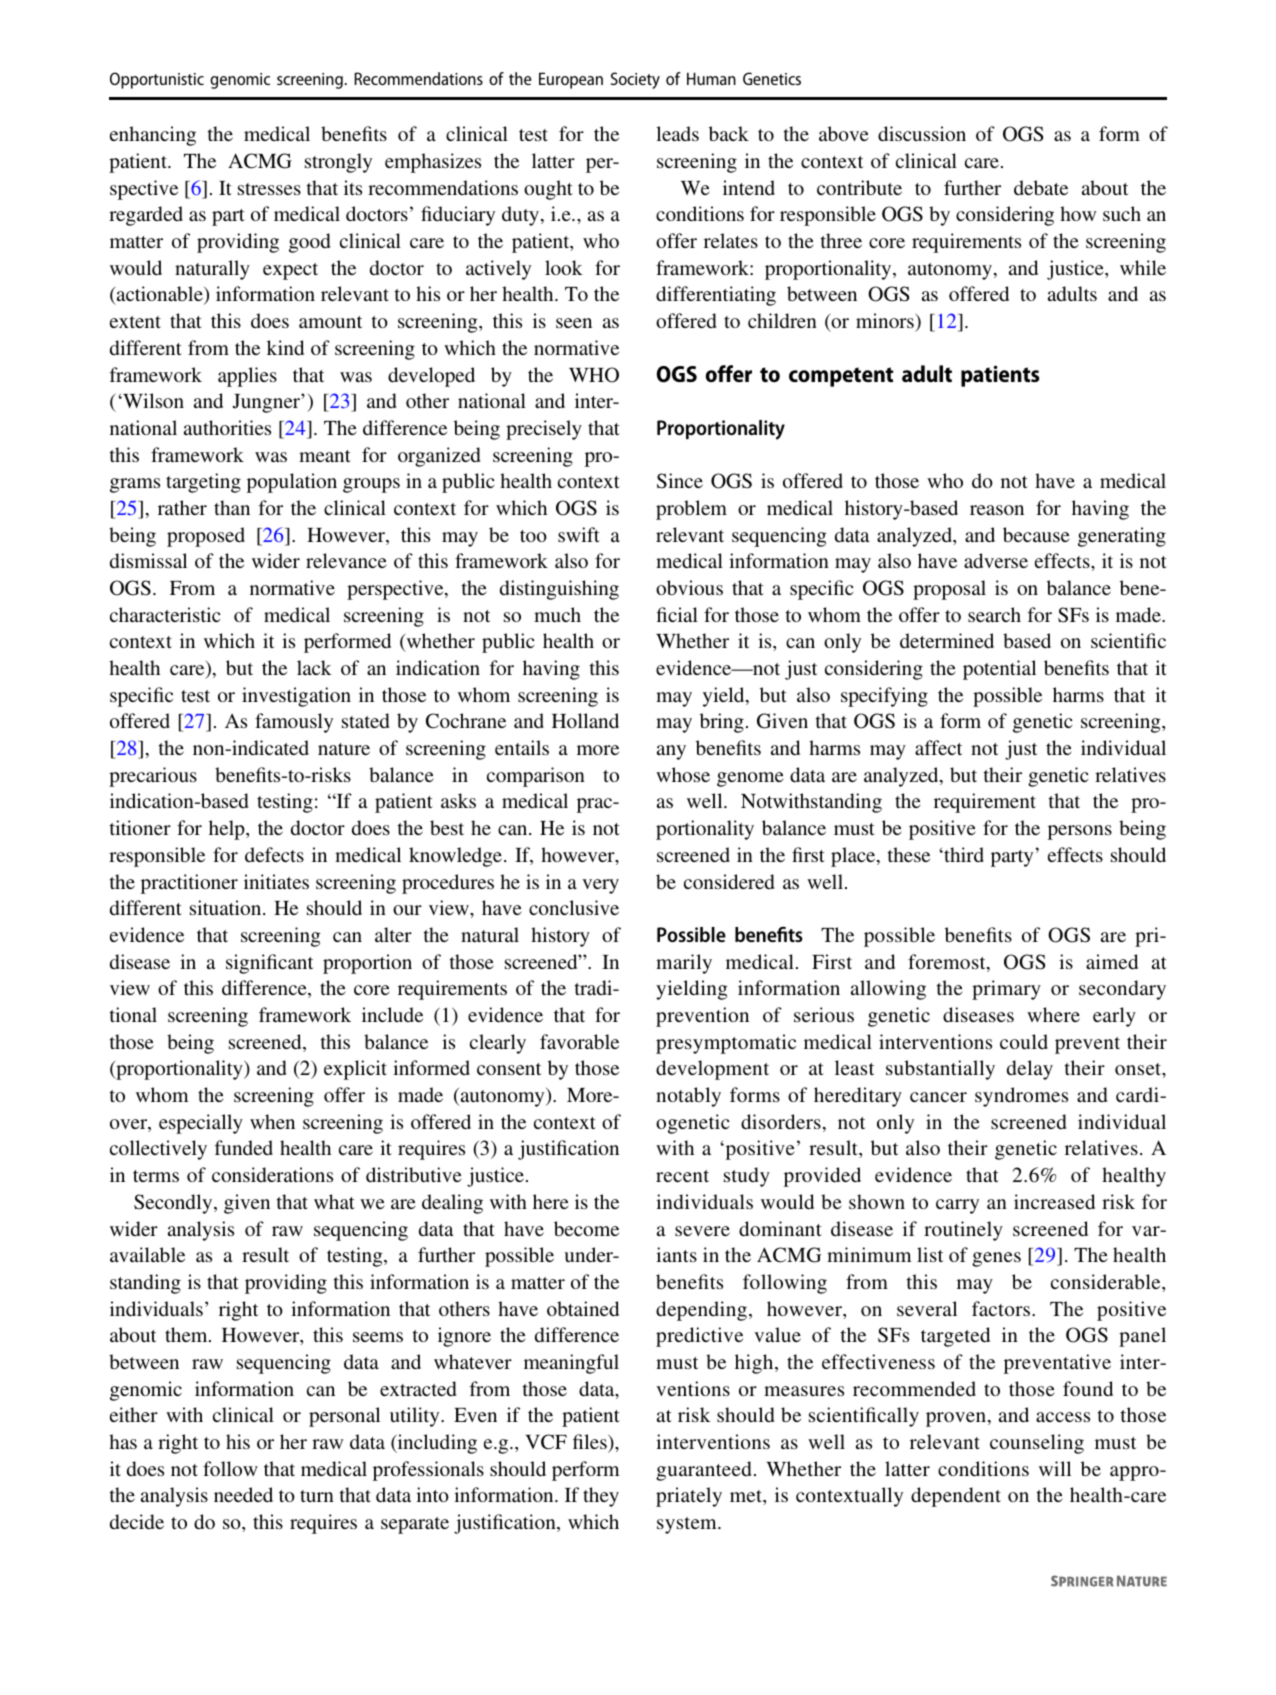 This screenshot has height=1695, width=1276. What do you see at coordinates (996, 560) in the screenshot?
I see `adverse` at bounding box center [996, 560].
